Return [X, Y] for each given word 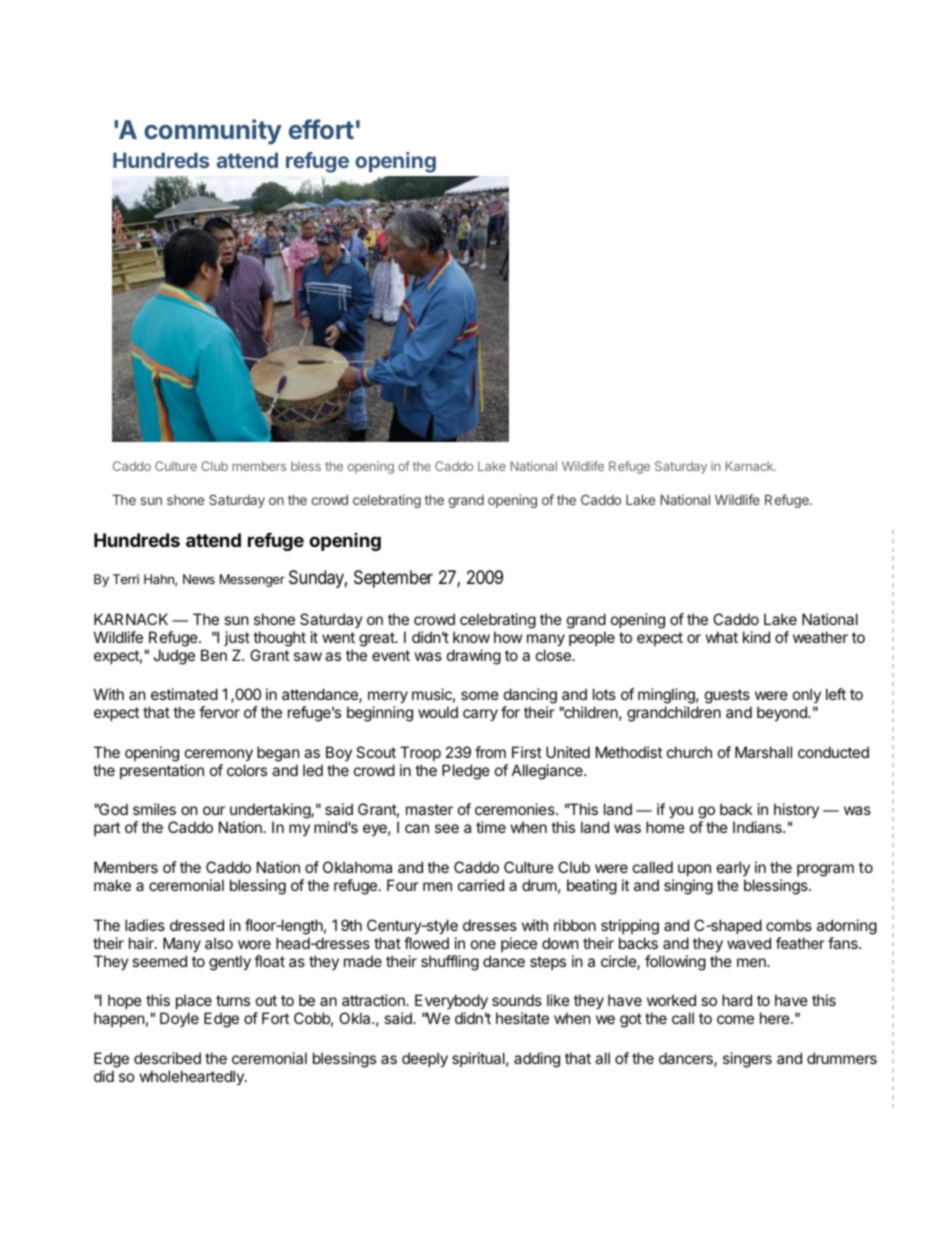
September [393, 579]
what [722, 637]
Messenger [252, 580]
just [237, 638]
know [471, 637]
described [167, 1058]
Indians [758, 827]
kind [756, 637]
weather [820, 637]
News [199, 579]
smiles [154, 809]
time [491, 827]
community [213, 132]
